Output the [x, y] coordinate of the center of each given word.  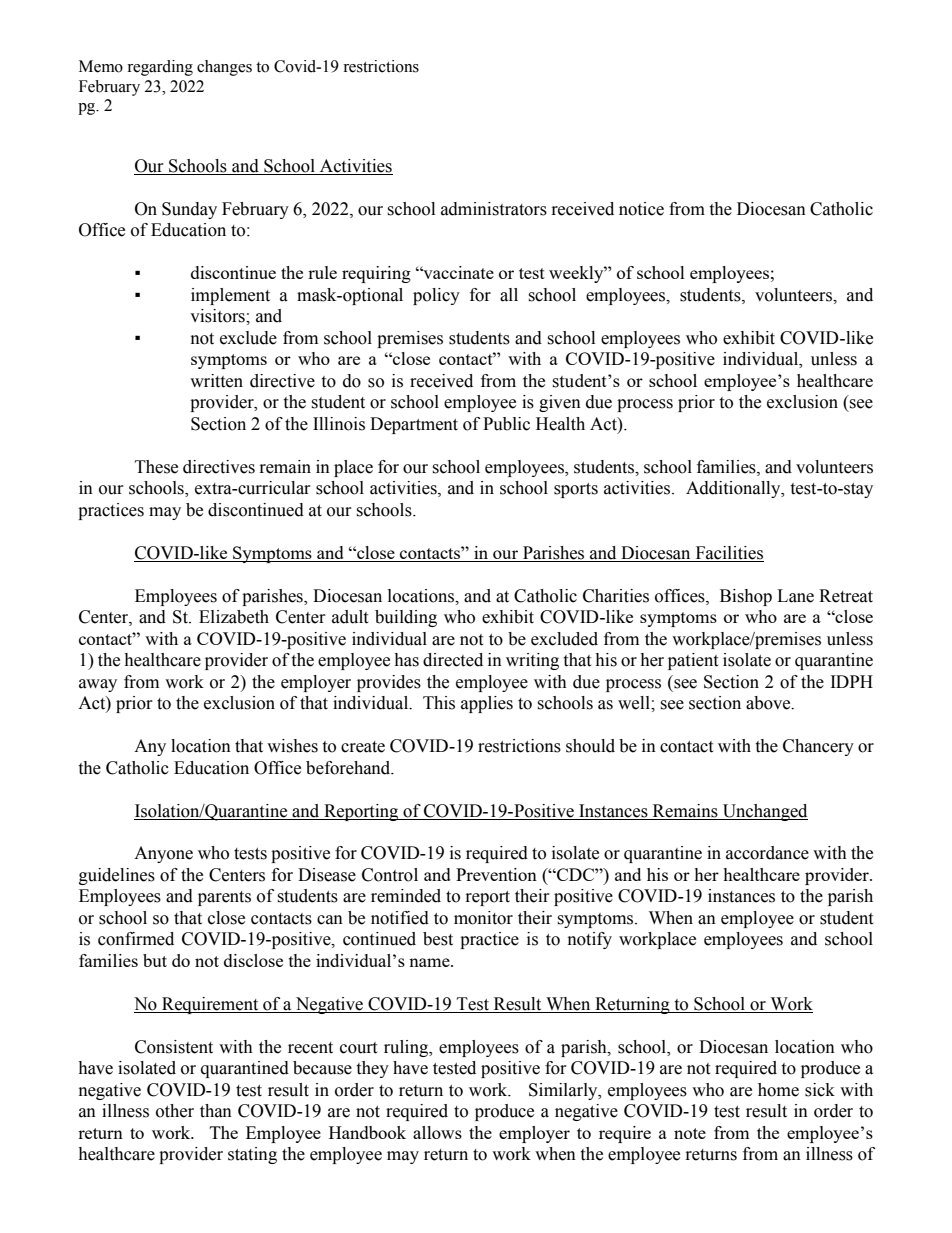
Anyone [163, 854]
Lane [795, 596]
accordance [767, 853]
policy [436, 296]
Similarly [564, 1091]
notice [641, 209]
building [406, 618]
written [216, 381]
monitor [483, 918]
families [727, 467]
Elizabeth [234, 617]
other [175, 1111]
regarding [160, 68]
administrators [494, 209]
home [778, 1090]
